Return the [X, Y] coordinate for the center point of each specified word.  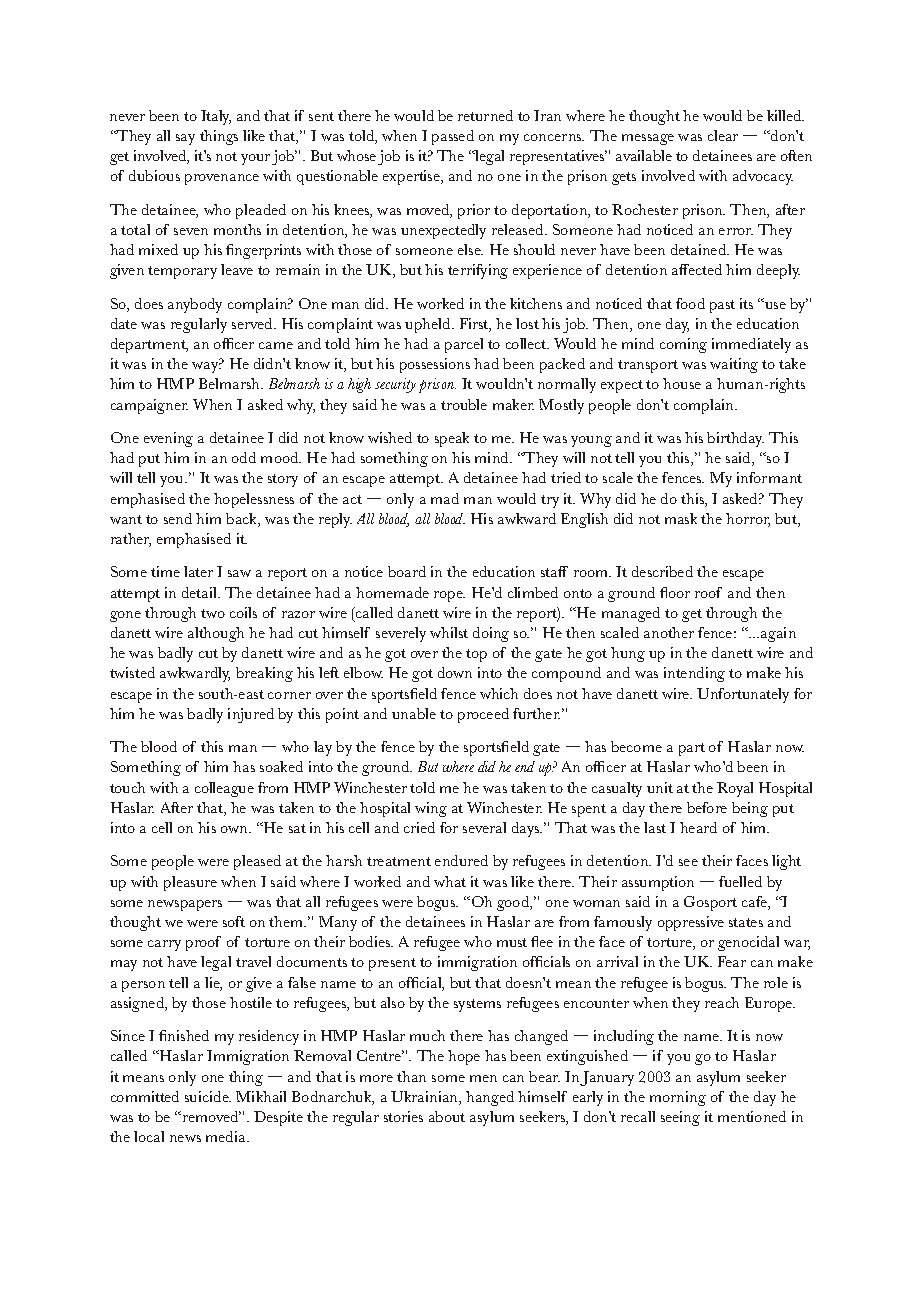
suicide [208, 1096]
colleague [224, 789]
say [185, 139]
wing [431, 809]
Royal [735, 789]
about [447, 1116]
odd [244, 457]
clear [723, 135]
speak [452, 439]
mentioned [752, 1116]
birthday [735, 439]
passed [453, 137]
